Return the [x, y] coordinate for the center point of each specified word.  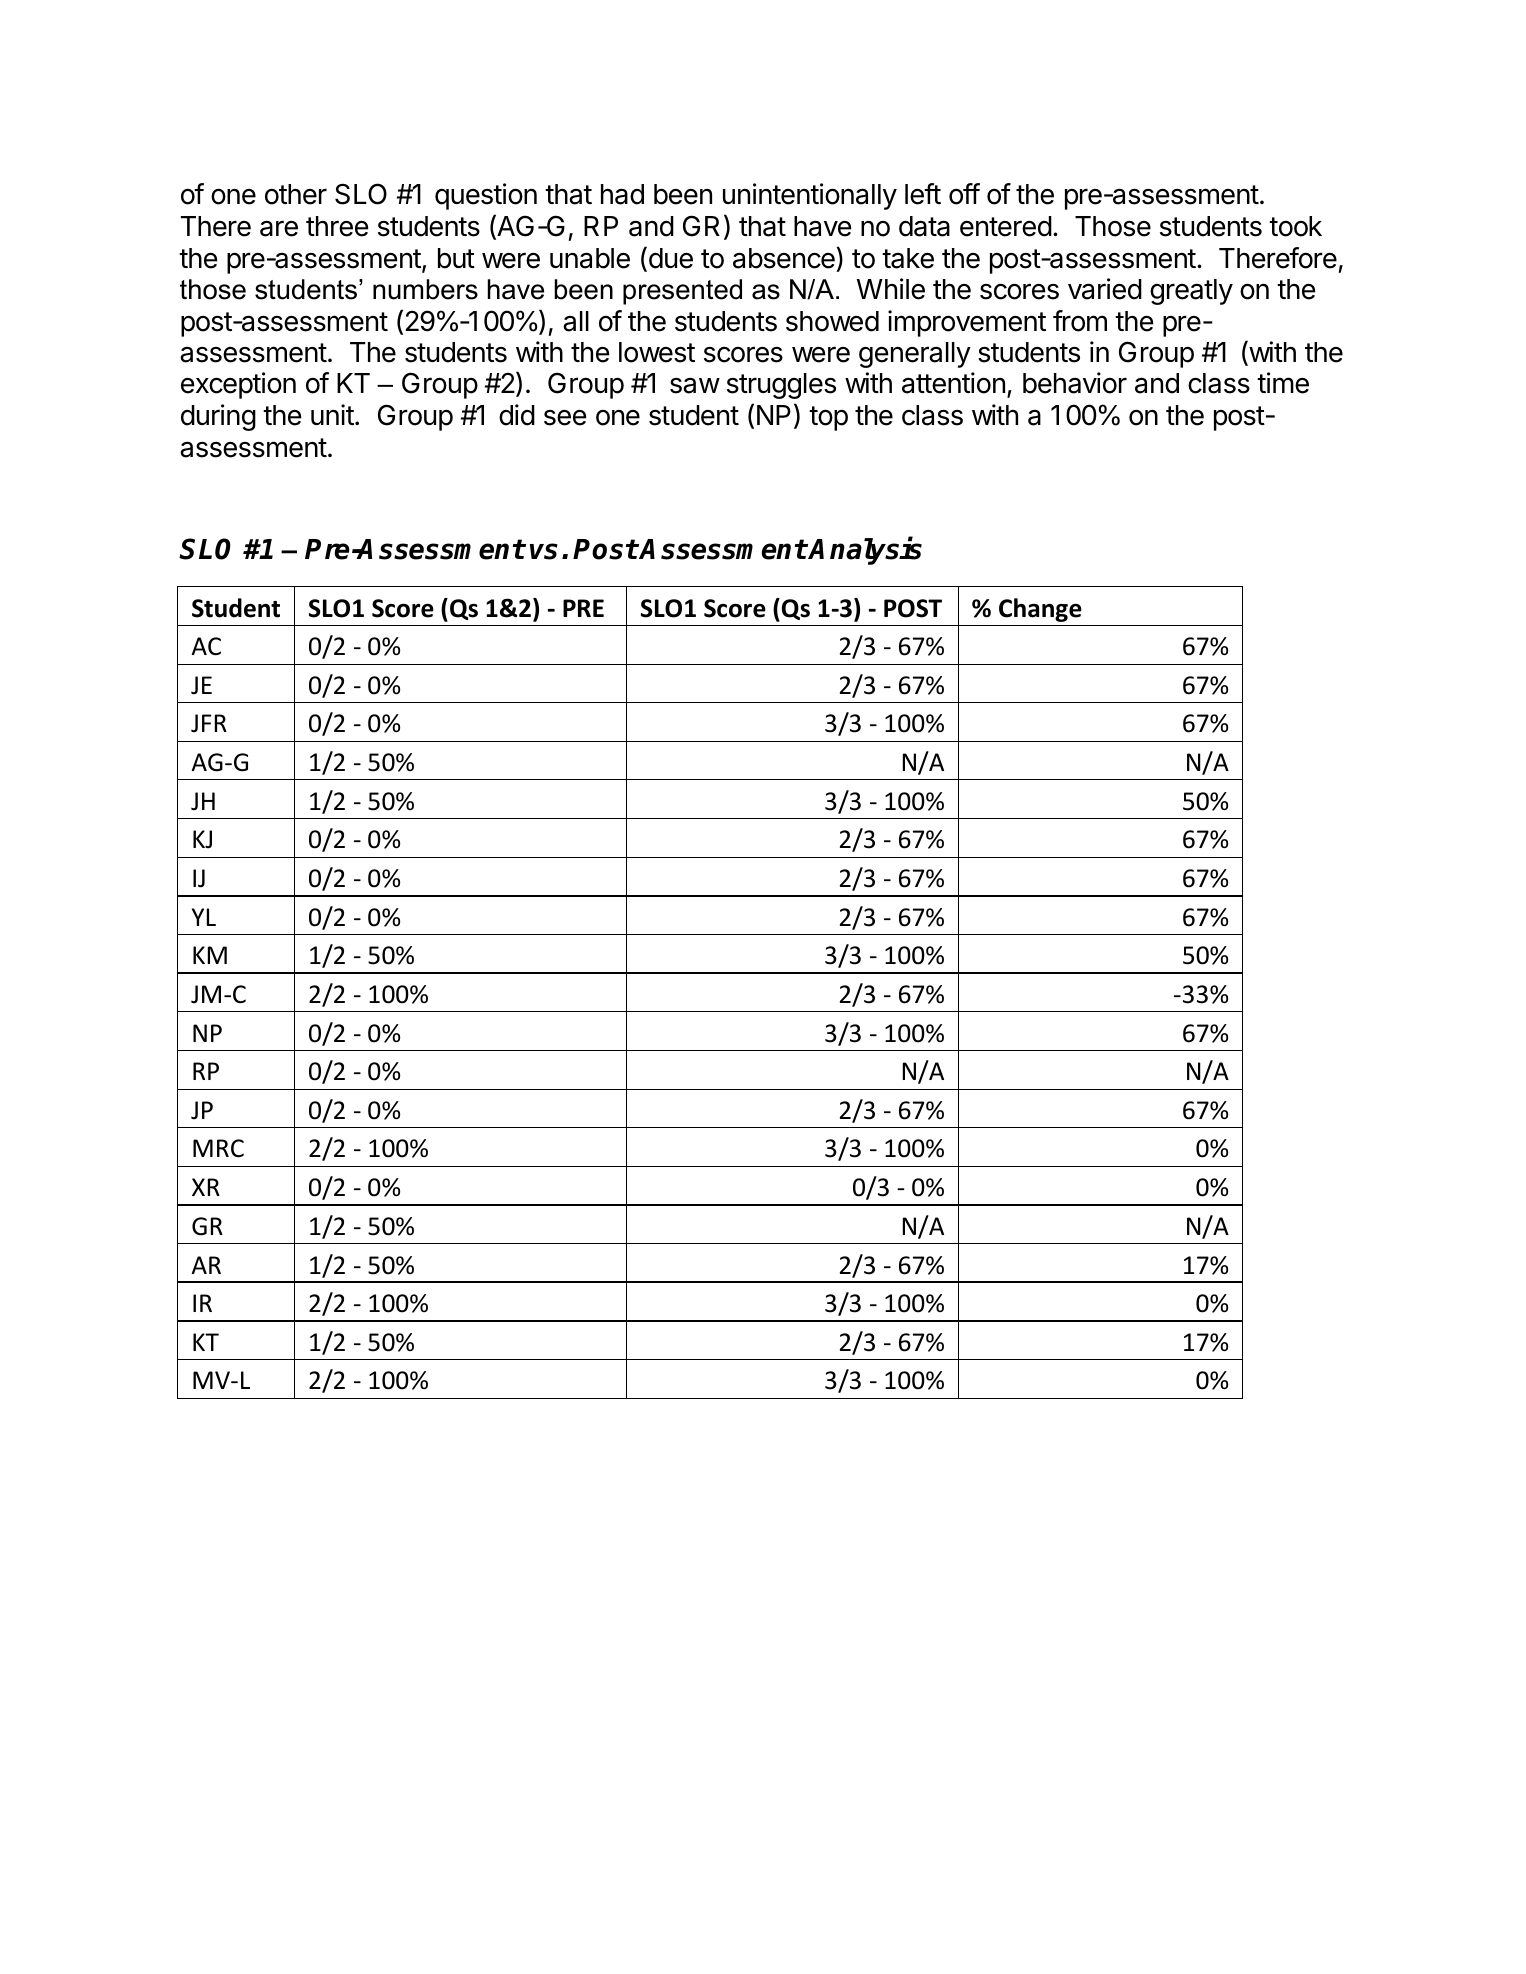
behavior [1075, 383]
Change [1040, 610]
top [828, 418]
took [1295, 226]
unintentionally [810, 196]
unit [332, 414]
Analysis [865, 551]
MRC [218, 1148]
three [337, 226]
